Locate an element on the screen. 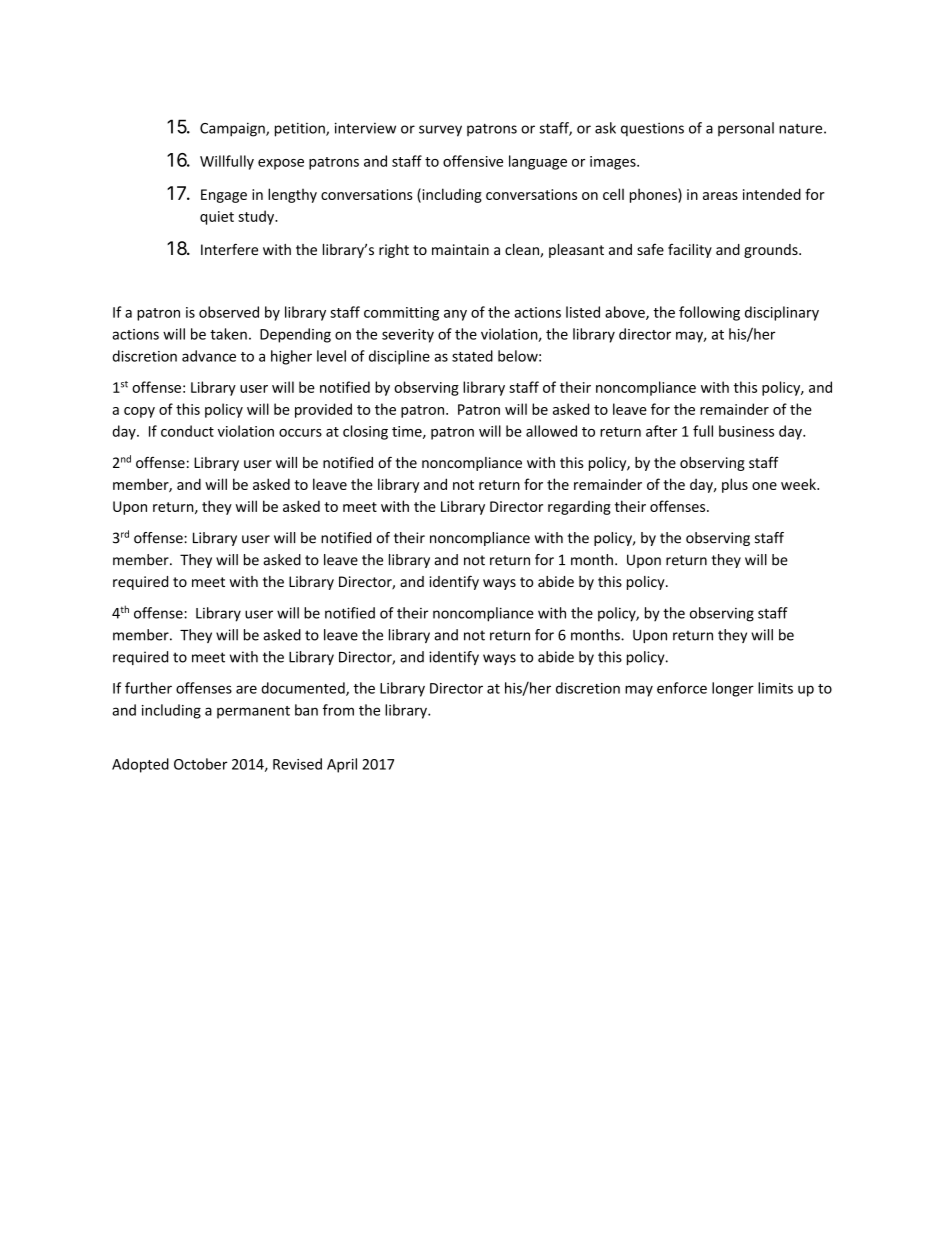 Image resolution: width=952 pixels, height=1233 pixels. regarding is located at coordinates (579, 508).
